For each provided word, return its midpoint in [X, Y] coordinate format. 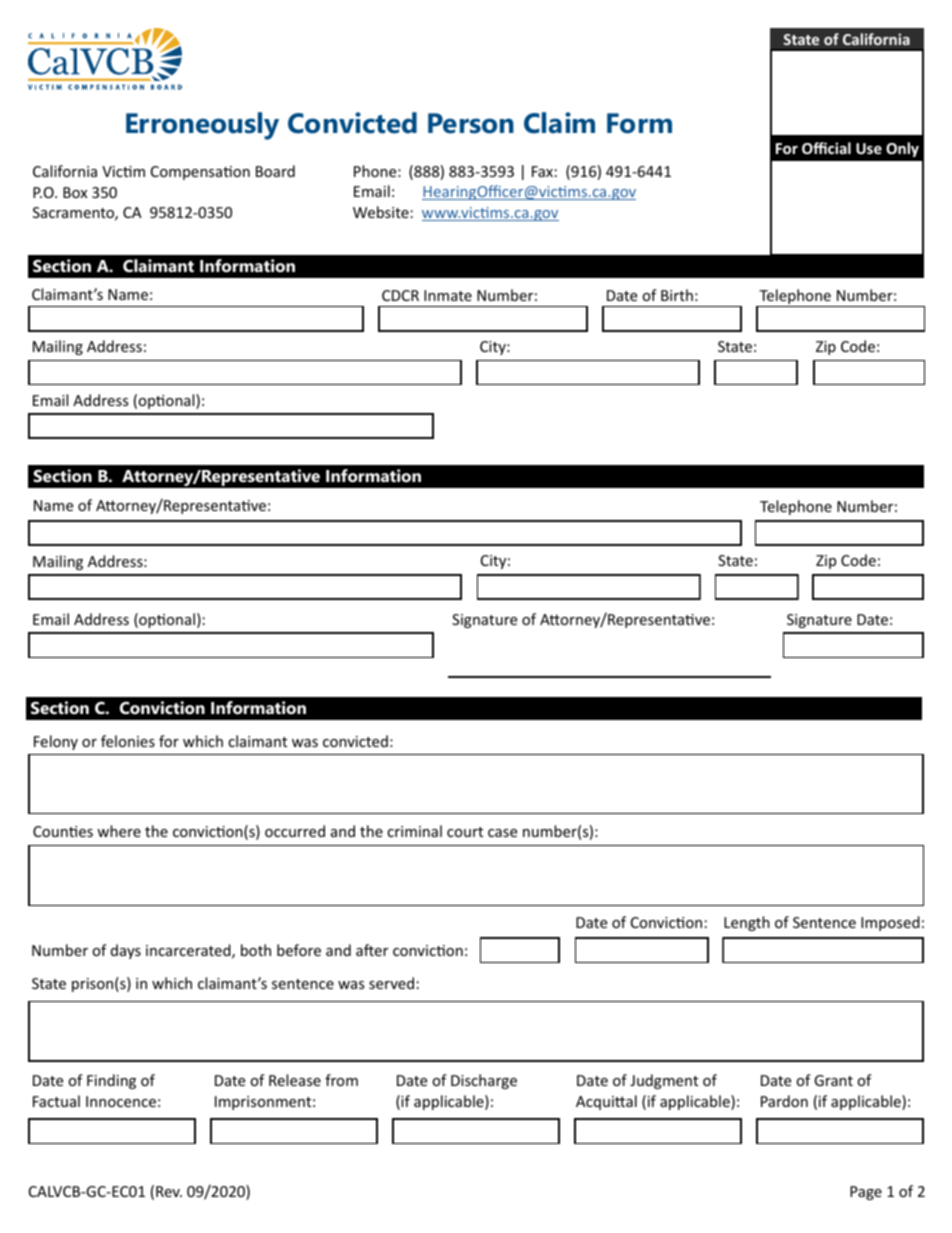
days [126, 951]
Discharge [484, 1081]
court [465, 832]
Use [869, 148]
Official [826, 148]
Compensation [200, 173]
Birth [677, 295]
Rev [169, 1191]
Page [866, 1193]
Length [747, 923]
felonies [128, 741]
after [372, 950]
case [502, 833]
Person [471, 123]
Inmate [448, 295]
